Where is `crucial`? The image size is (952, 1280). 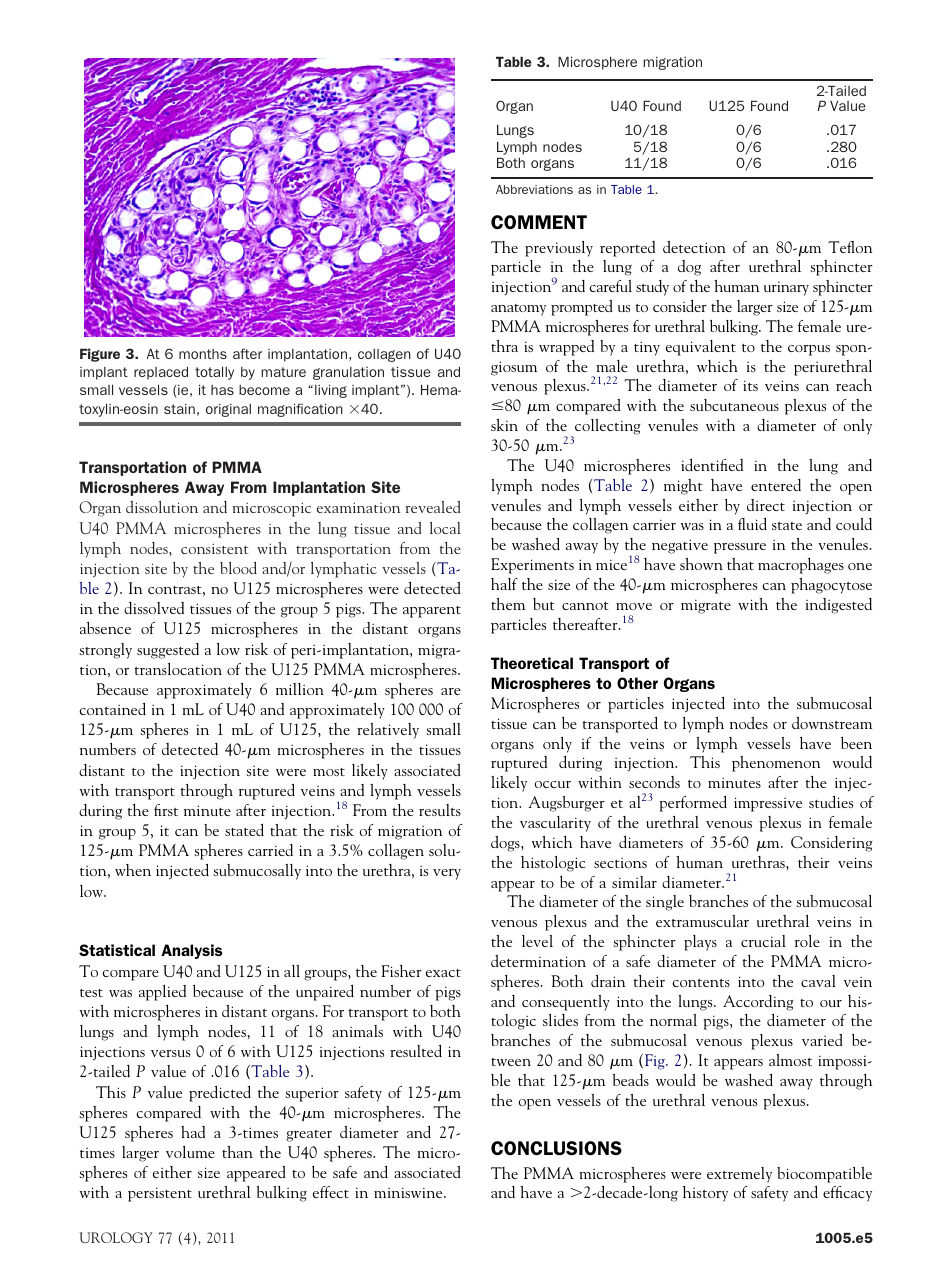 crucial is located at coordinates (763, 941).
